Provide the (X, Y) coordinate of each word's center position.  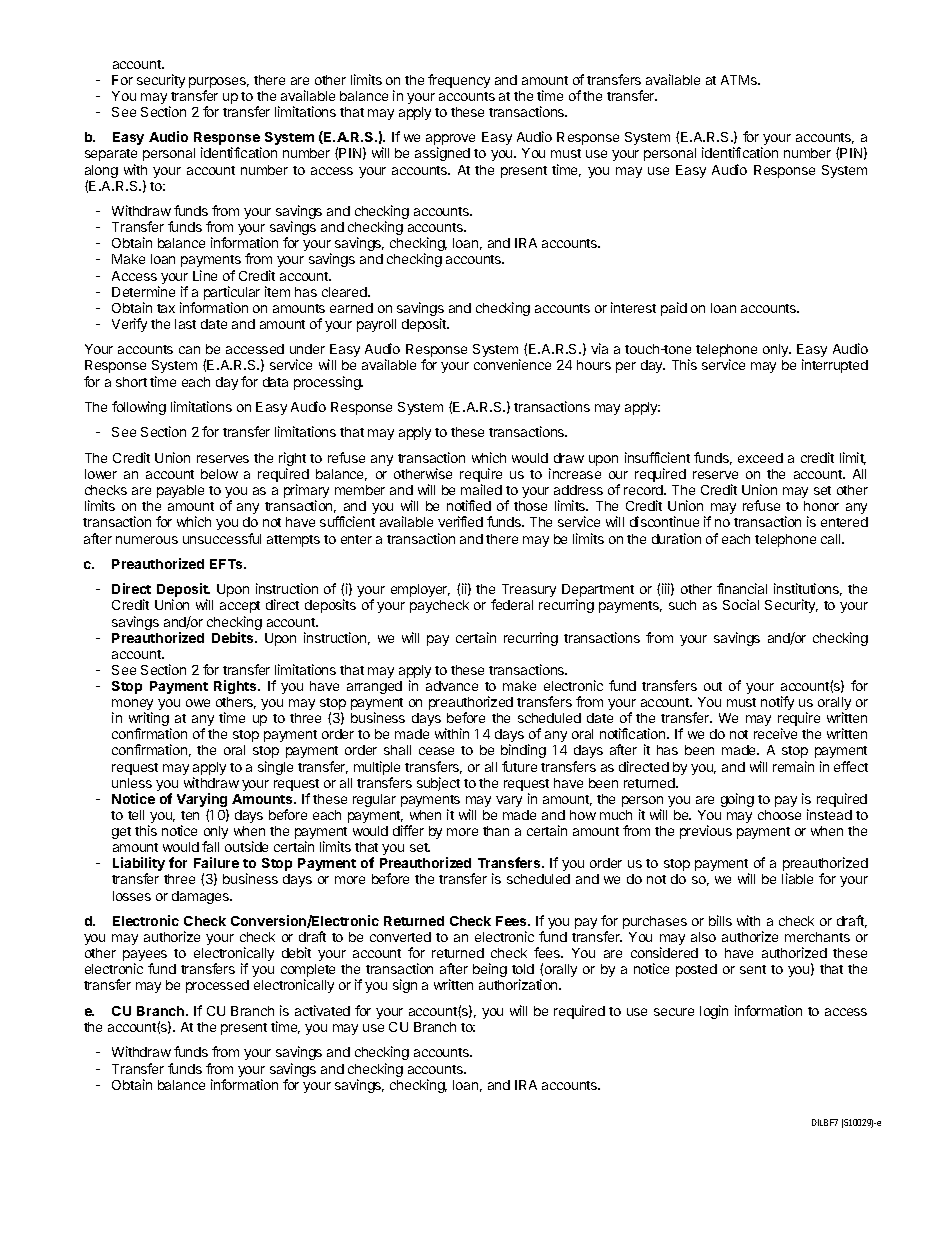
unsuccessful (222, 538)
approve (450, 141)
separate (111, 155)
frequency (459, 81)
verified (460, 521)
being (490, 970)
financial (742, 588)
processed (217, 986)
